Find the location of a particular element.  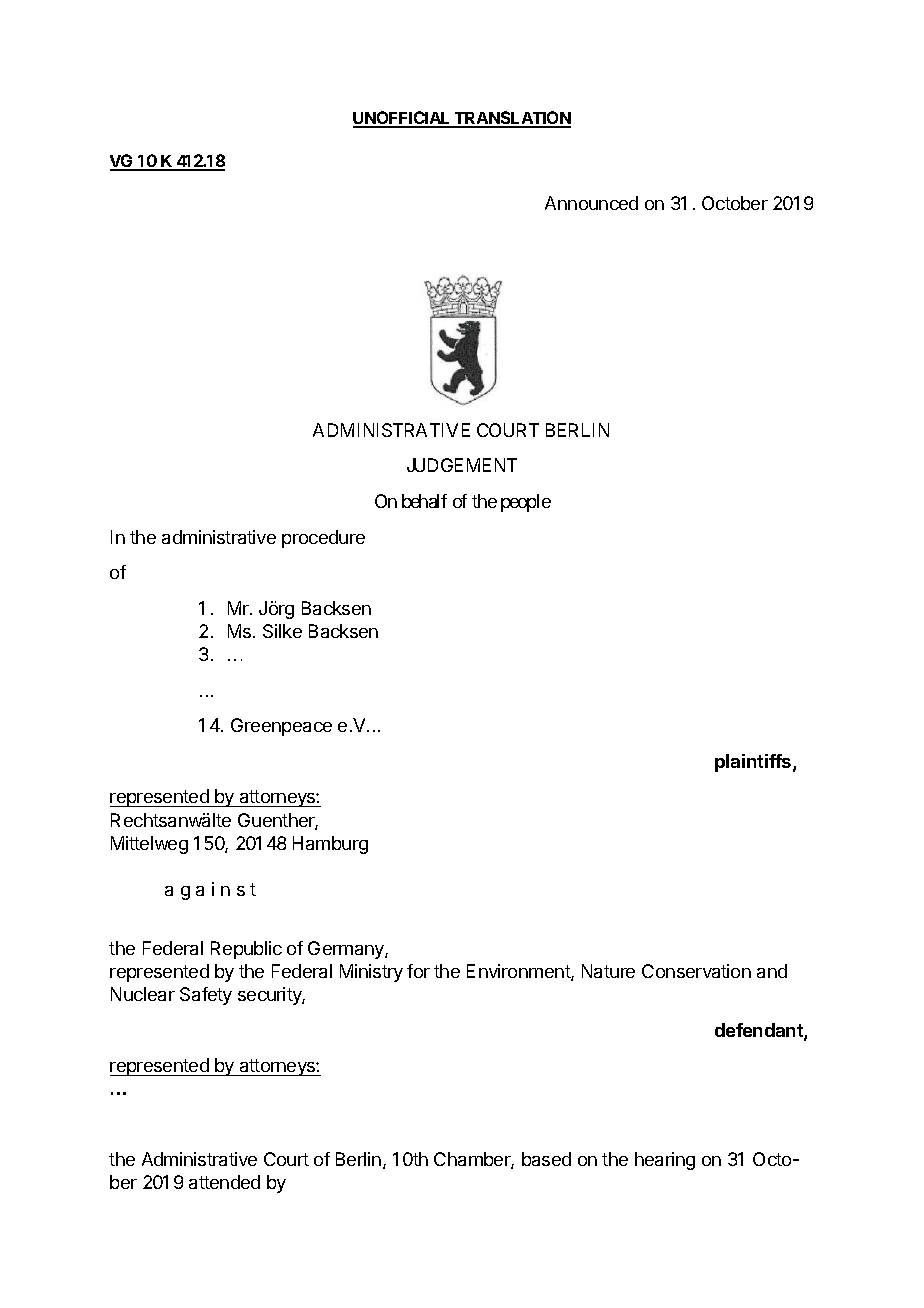

Silke is located at coordinates (282, 631).
